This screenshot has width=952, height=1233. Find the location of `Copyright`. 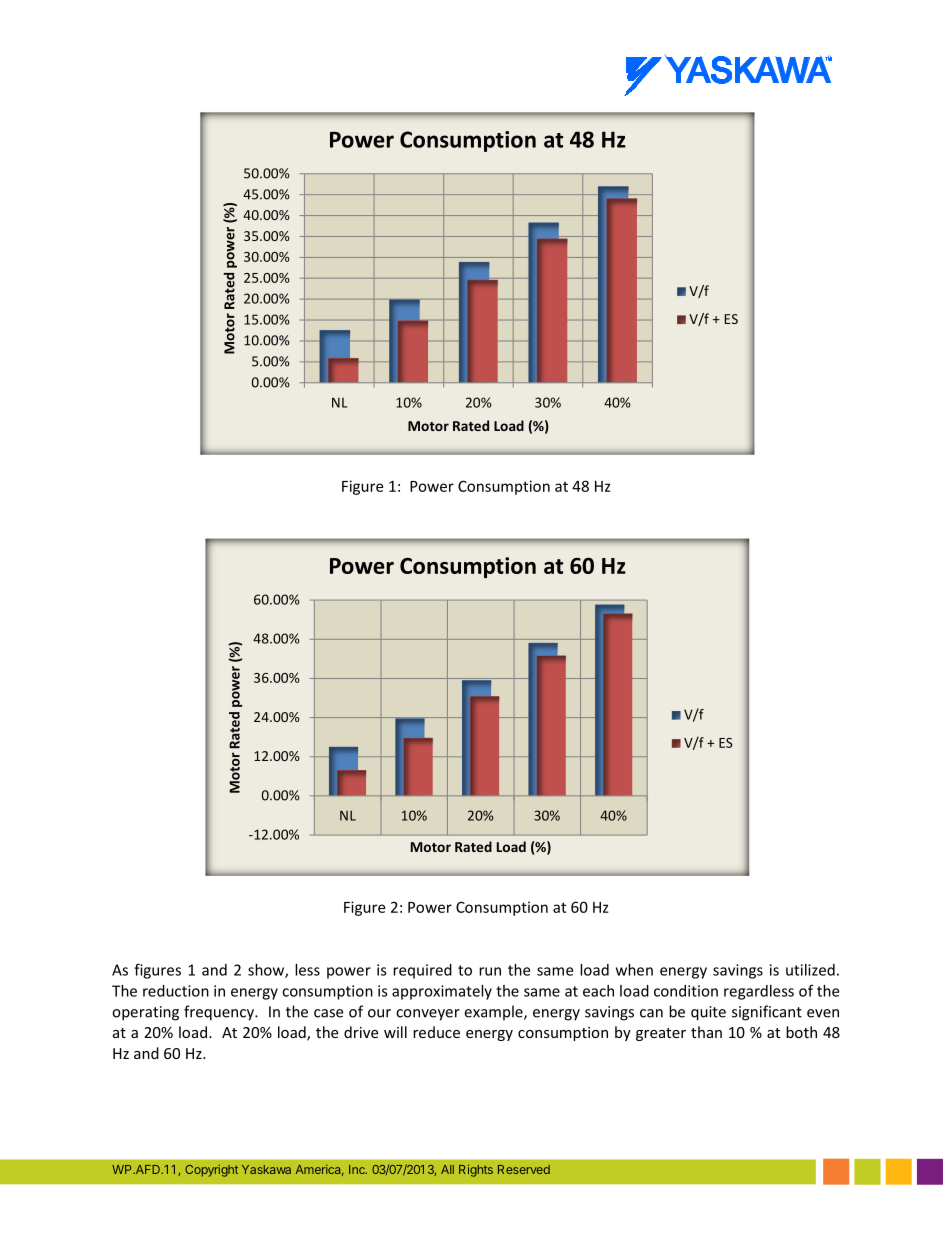

Copyright is located at coordinates (211, 1171).
